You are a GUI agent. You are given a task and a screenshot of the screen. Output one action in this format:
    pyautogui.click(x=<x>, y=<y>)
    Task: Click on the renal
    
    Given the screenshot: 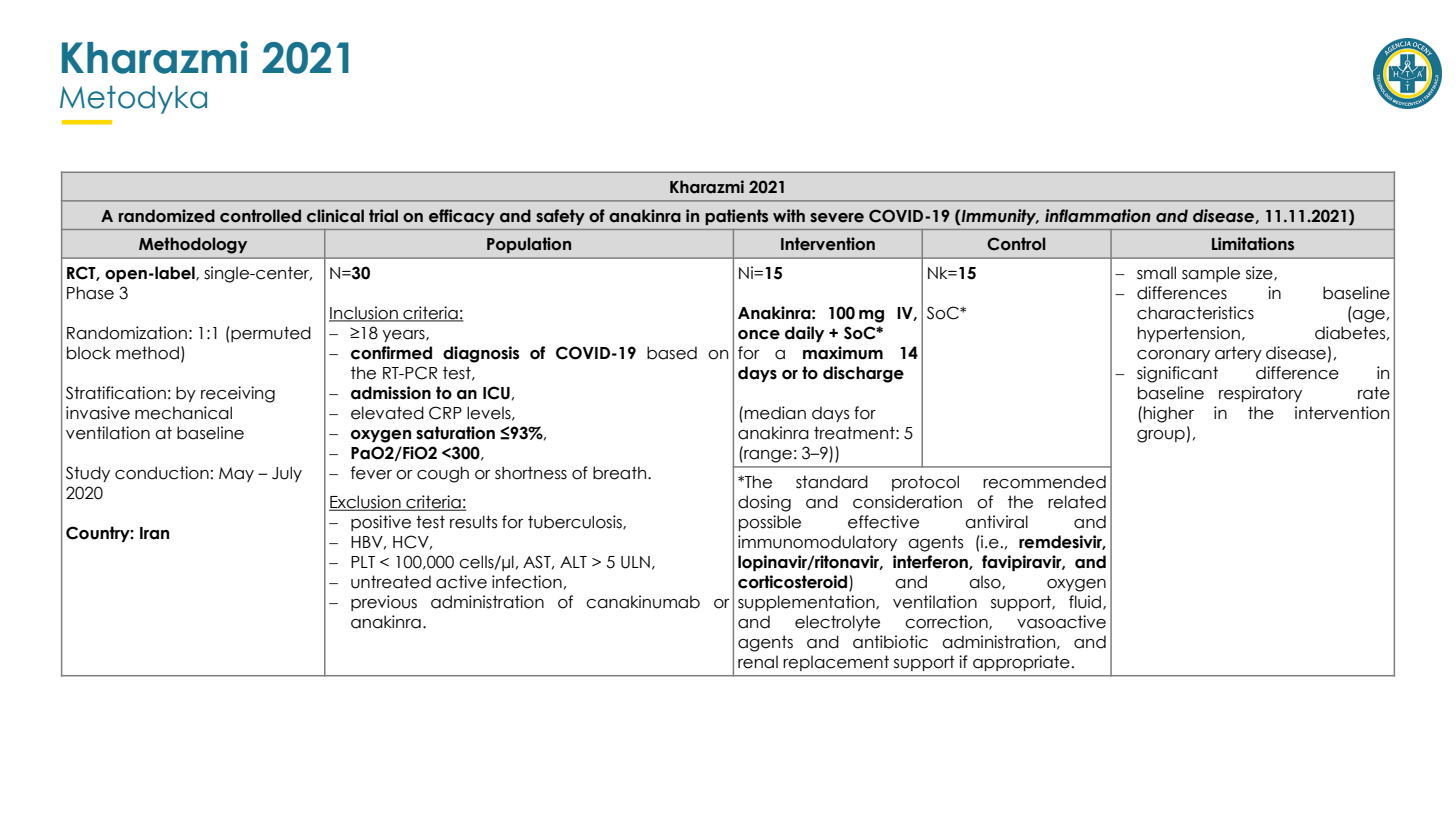 What is the action you would take?
    pyautogui.click(x=758, y=662)
